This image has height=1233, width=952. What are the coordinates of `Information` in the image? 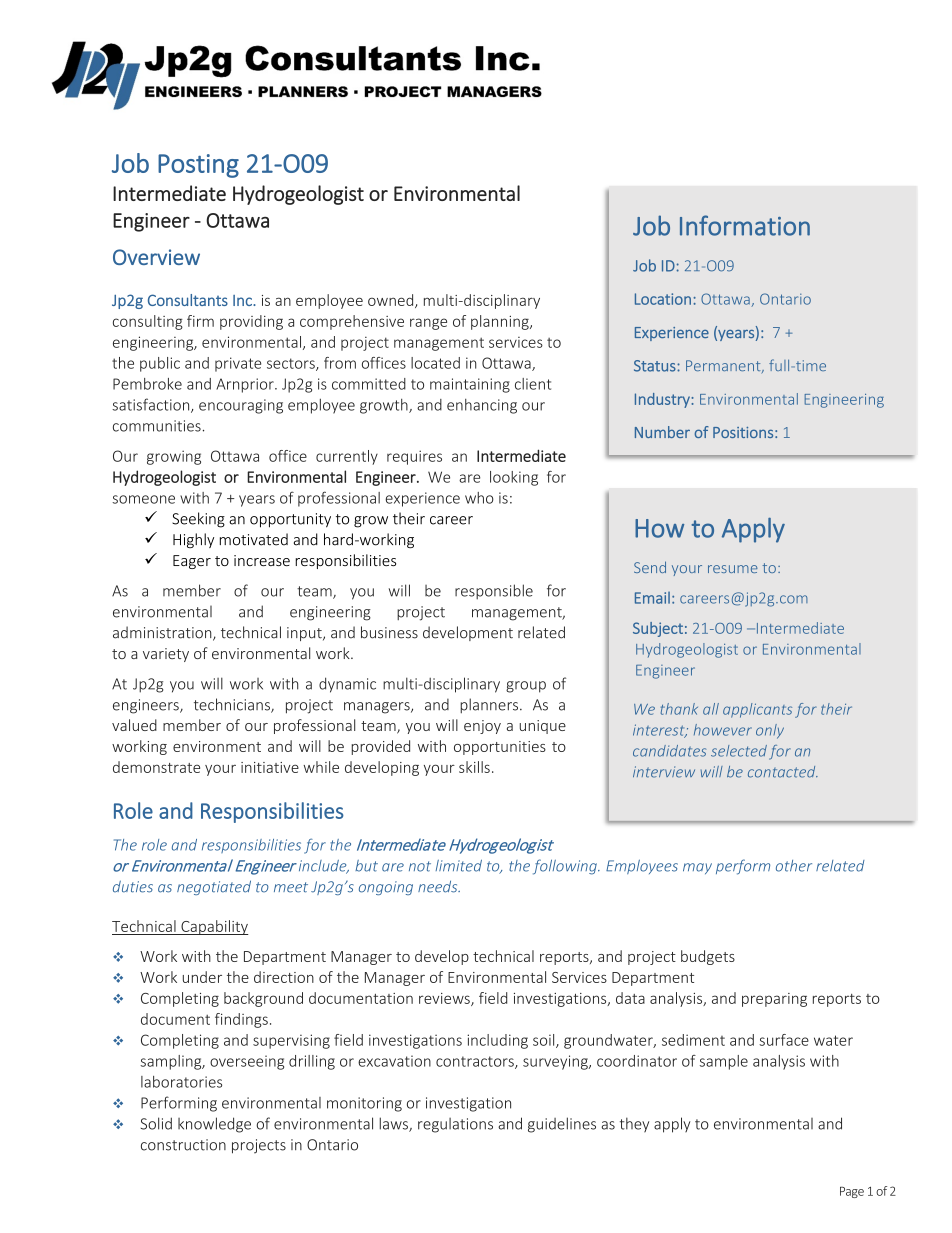 It's located at (745, 225).
